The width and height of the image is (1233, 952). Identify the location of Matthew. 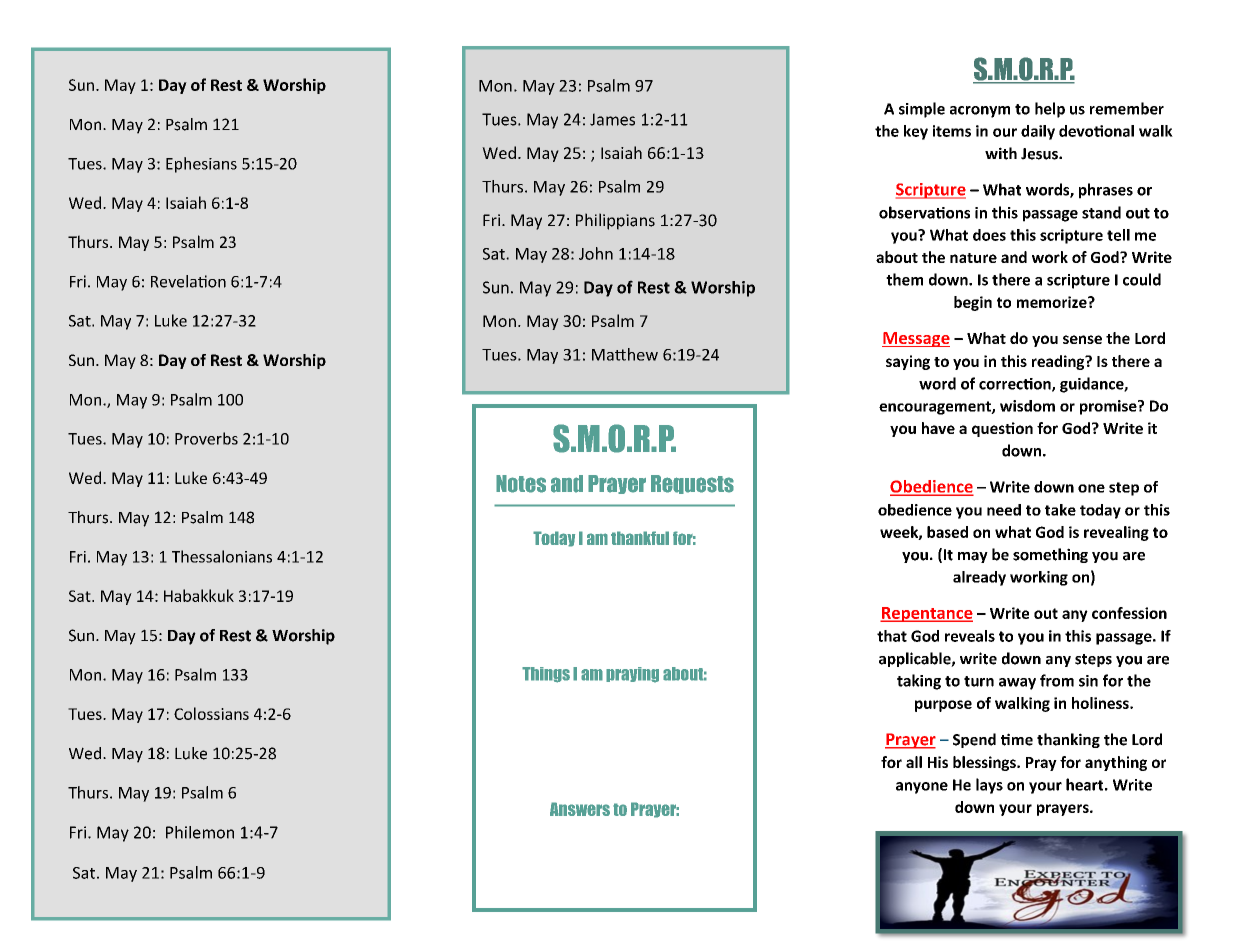
(625, 354).
